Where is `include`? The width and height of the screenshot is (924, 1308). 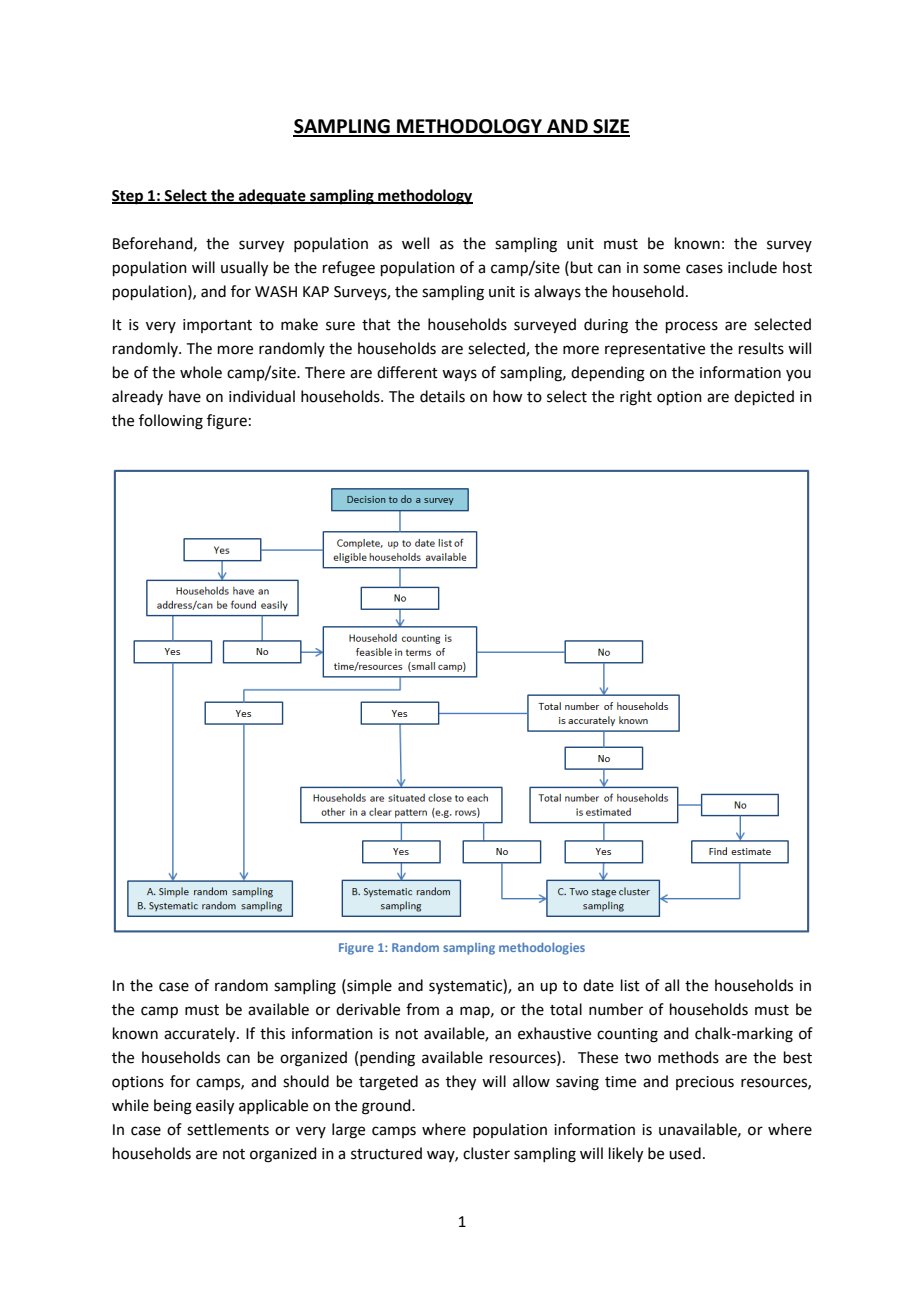
include is located at coordinates (752, 267).
